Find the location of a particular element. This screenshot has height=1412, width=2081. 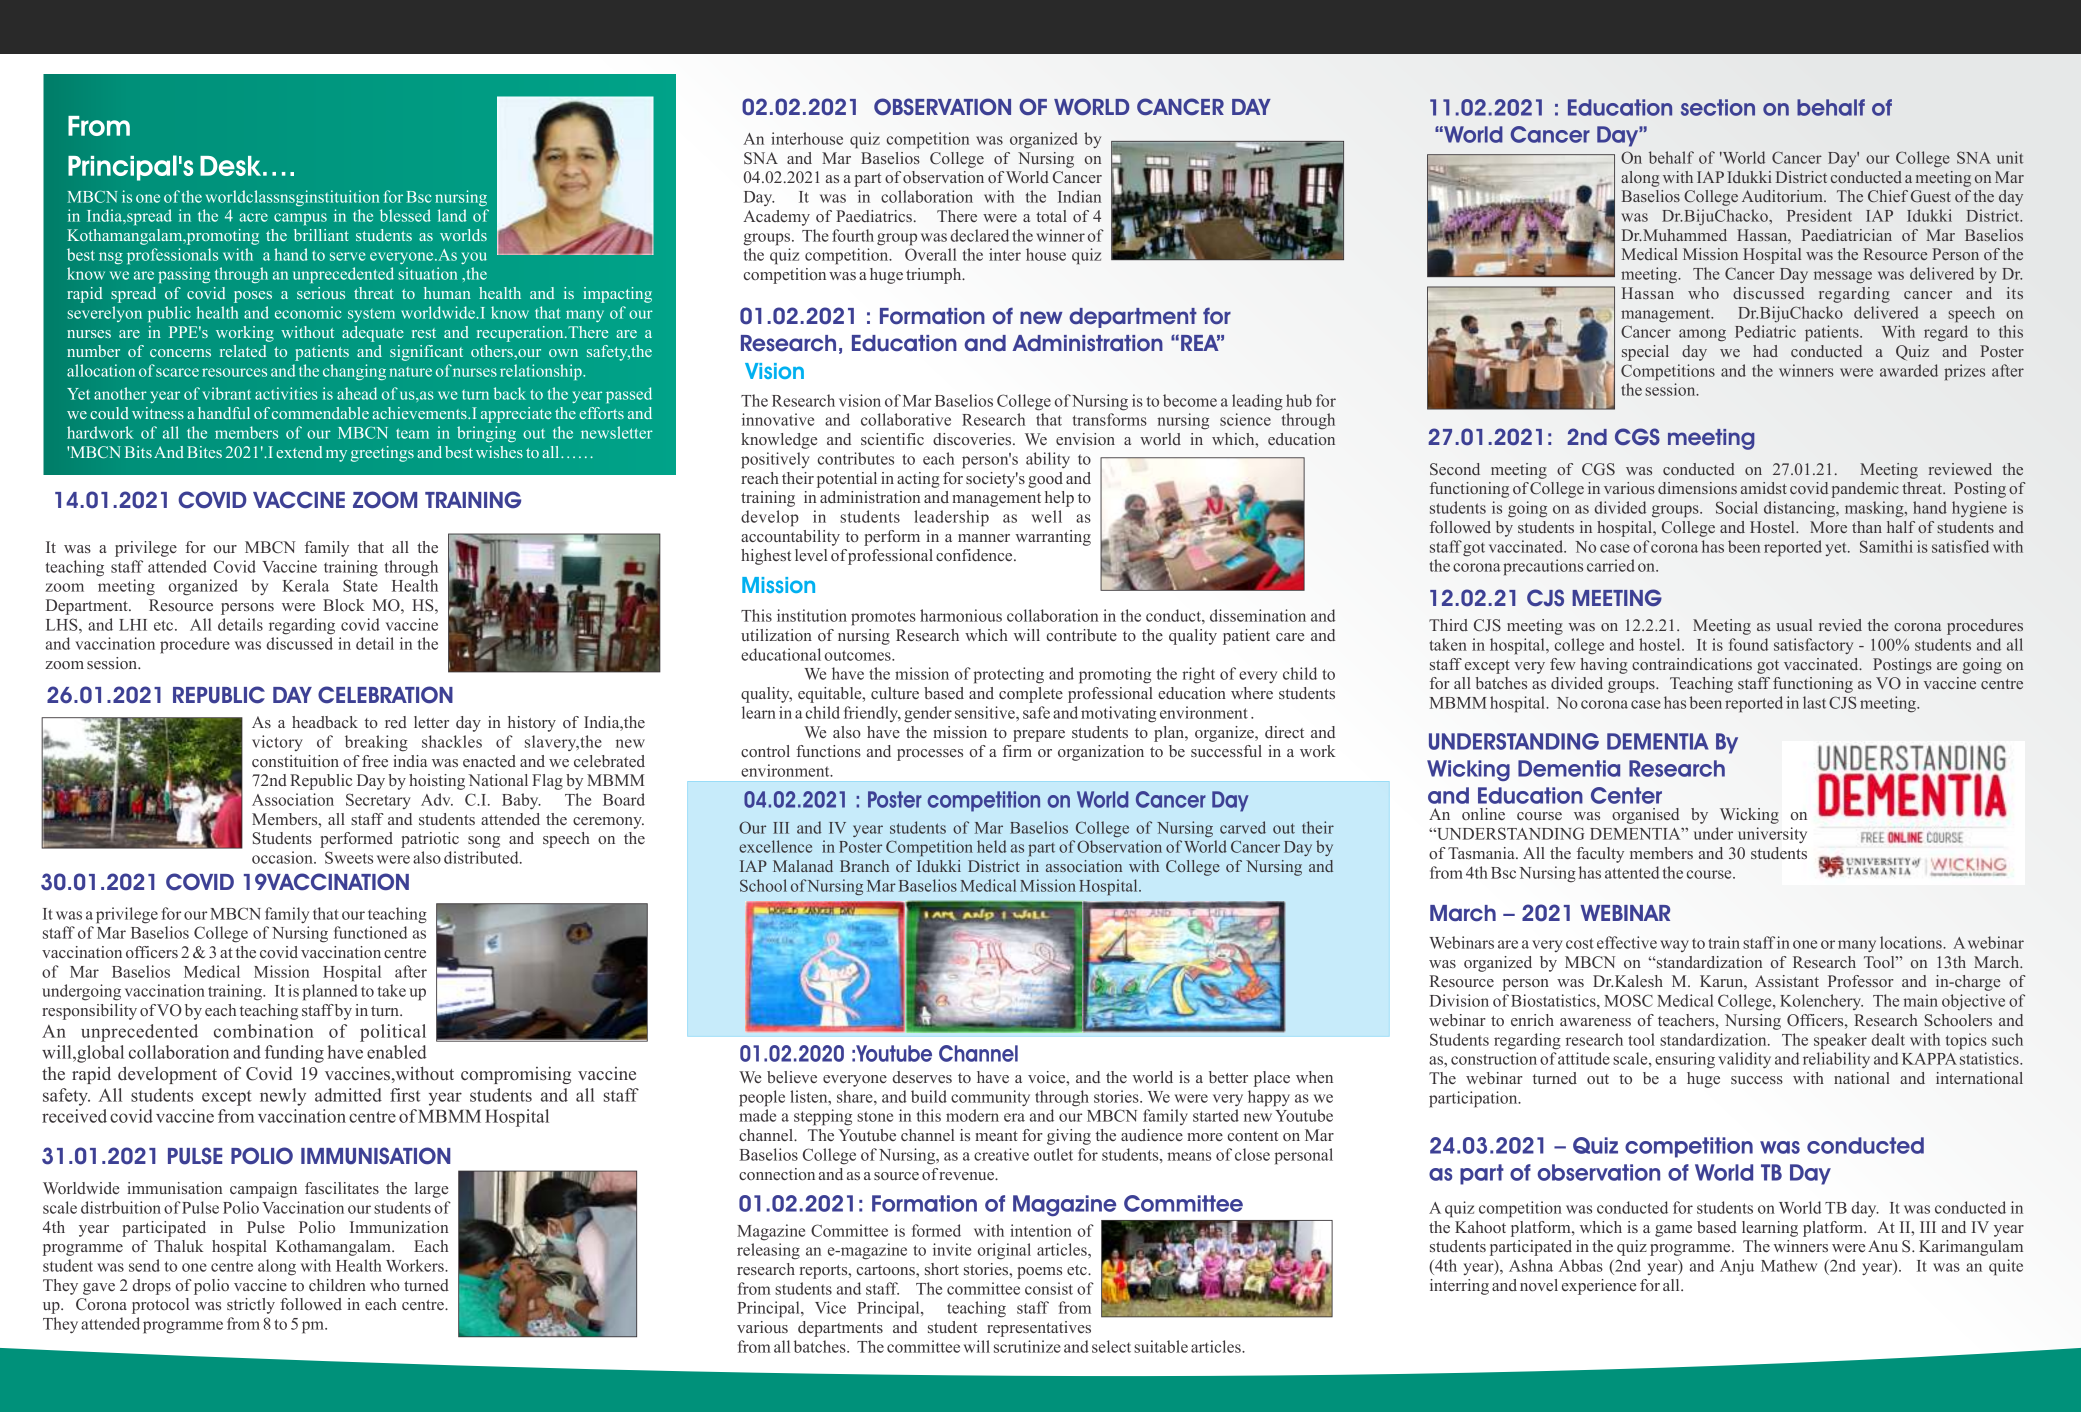

way is located at coordinates (1674, 946).
